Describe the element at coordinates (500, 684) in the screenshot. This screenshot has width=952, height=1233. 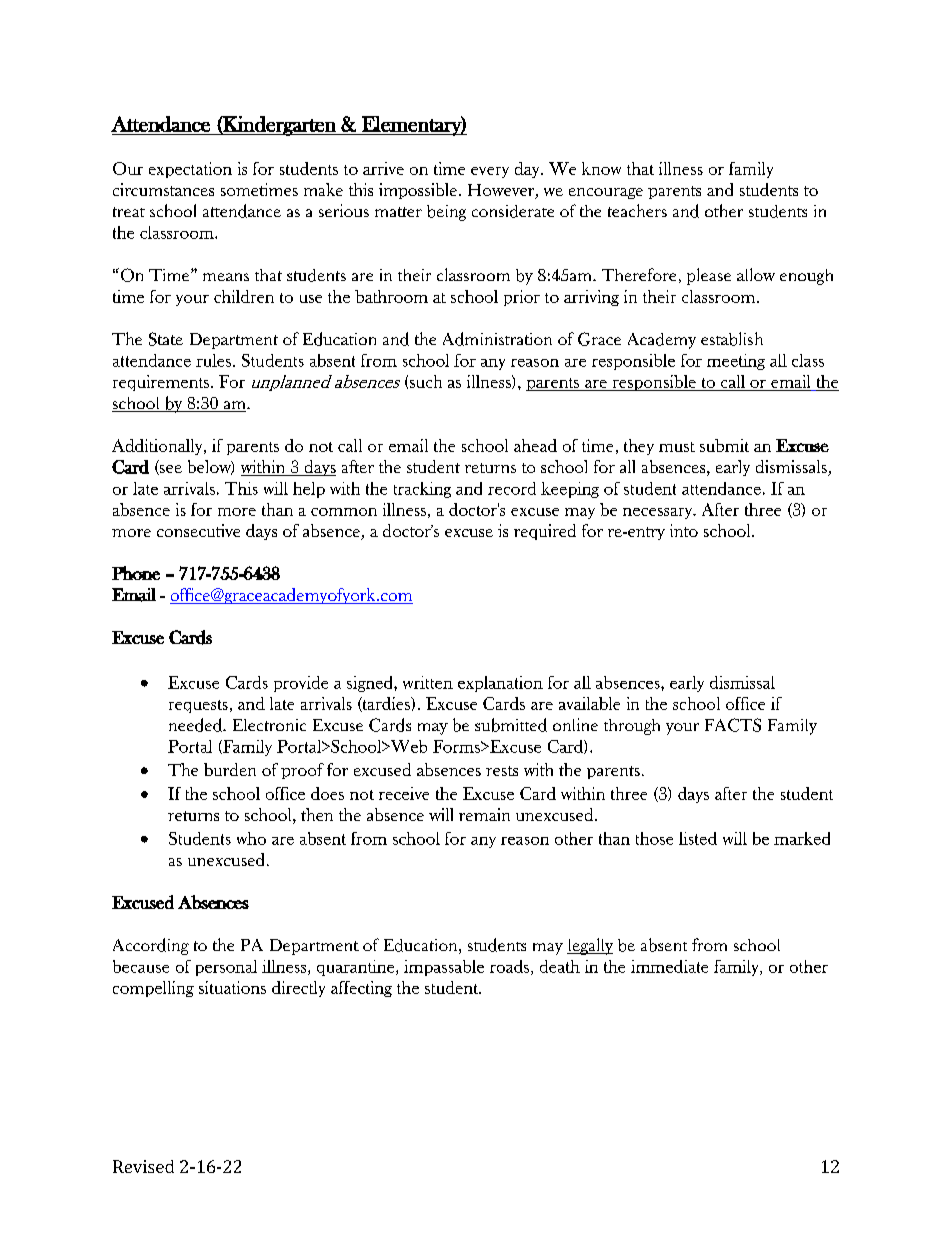
I see `explanation` at that location.
